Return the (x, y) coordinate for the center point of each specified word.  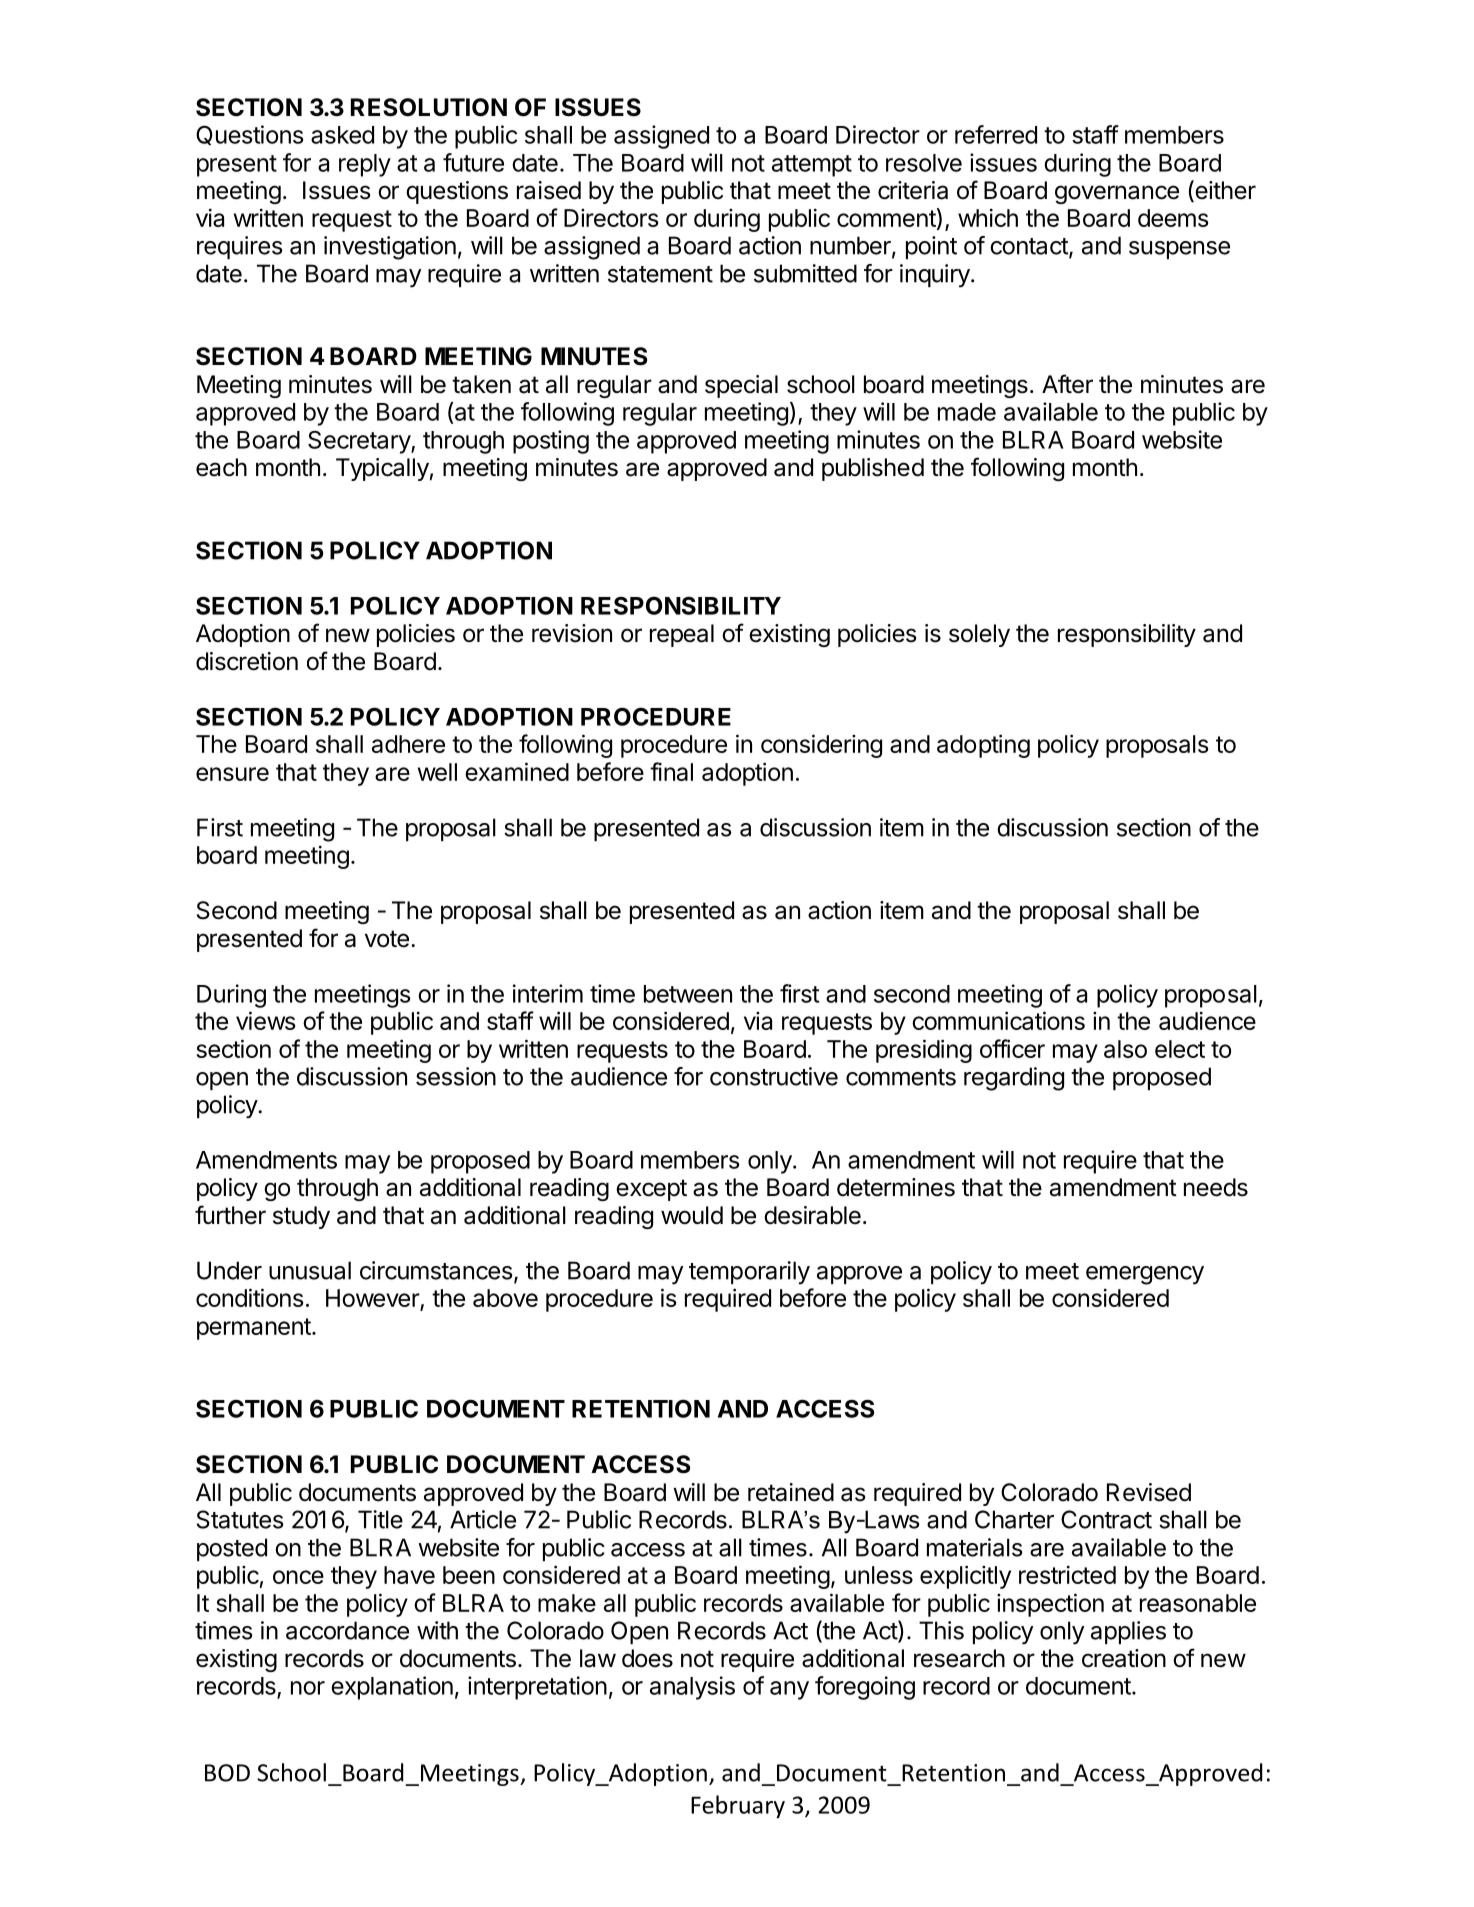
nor (308, 1688)
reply (365, 165)
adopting (983, 746)
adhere (408, 744)
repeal (682, 635)
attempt (812, 166)
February (738, 1806)
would (692, 1215)
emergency (1145, 1275)
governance (1117, 194)
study (301, 1217)
